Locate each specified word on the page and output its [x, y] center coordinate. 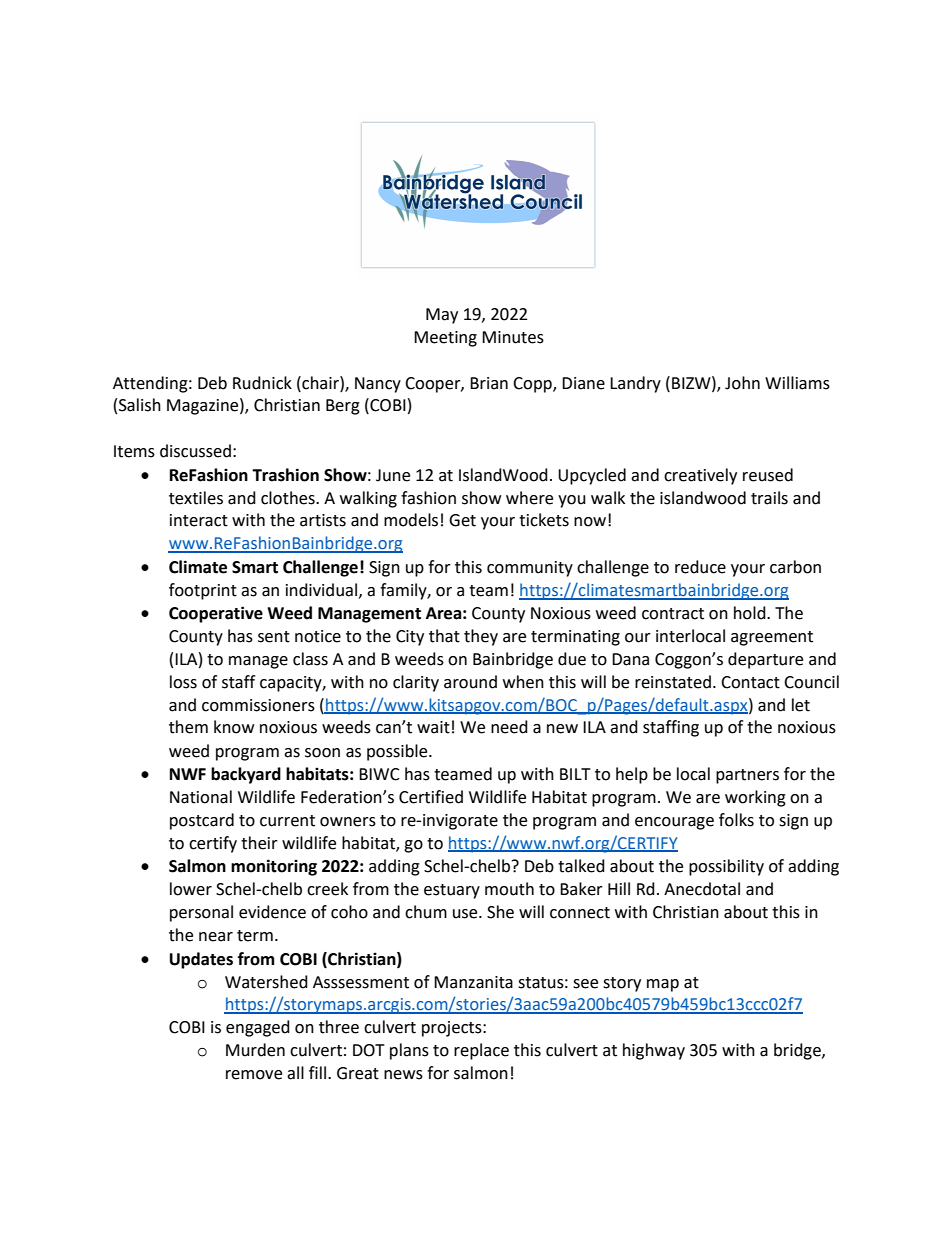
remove [254, 1075]
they [481, 637]
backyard [246, 775]
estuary [452, 891]
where [529, 498]
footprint [203, 591]
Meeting [445, 339]
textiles [196, 498]
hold [751, 613]
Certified [431, 797]
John [742, 383]
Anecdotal [702, 889]
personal [201, 913]
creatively [700, 476]
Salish [140, 405]
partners [747, 776]
